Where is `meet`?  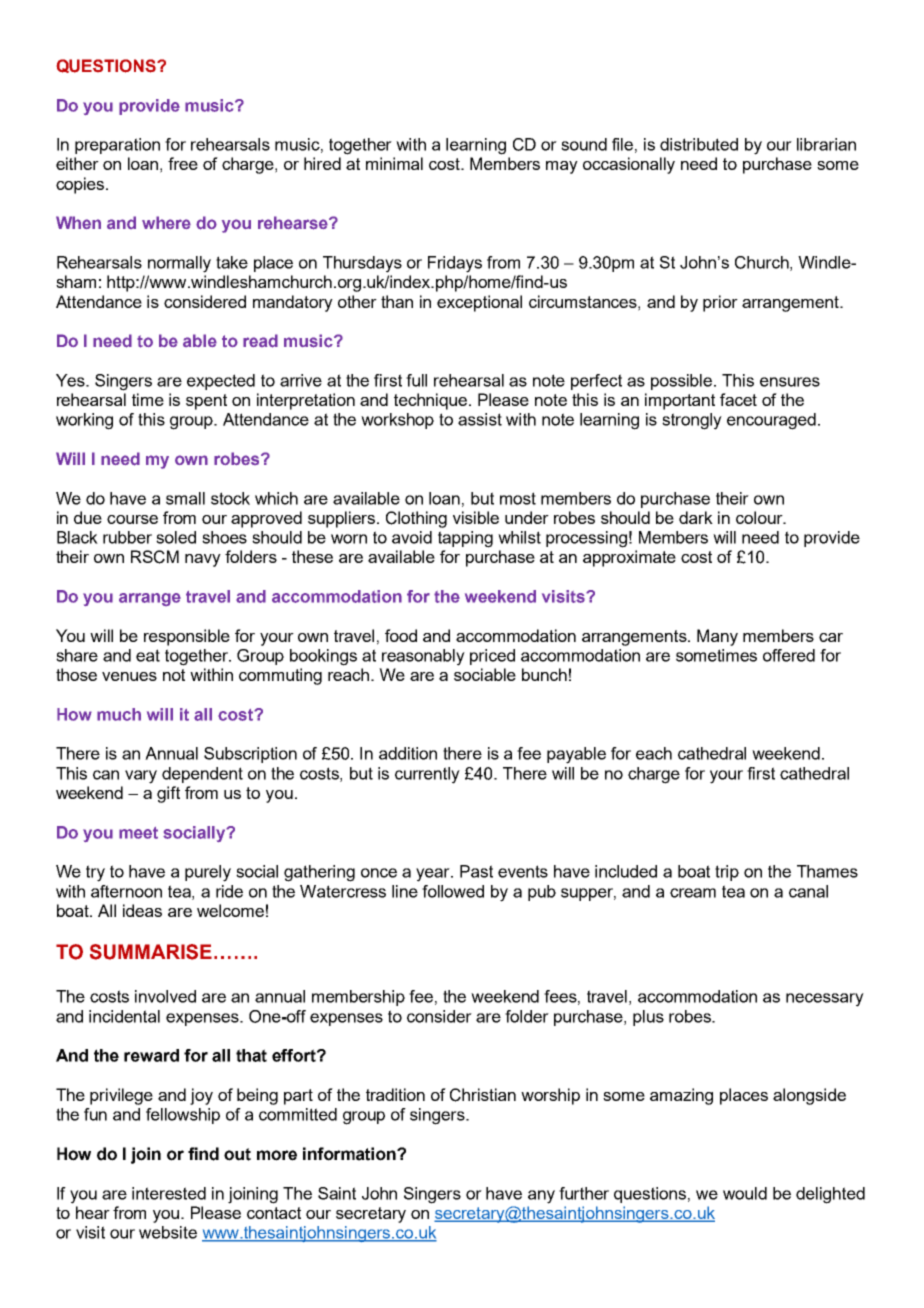 meet is located at coordinates (138, 833).
